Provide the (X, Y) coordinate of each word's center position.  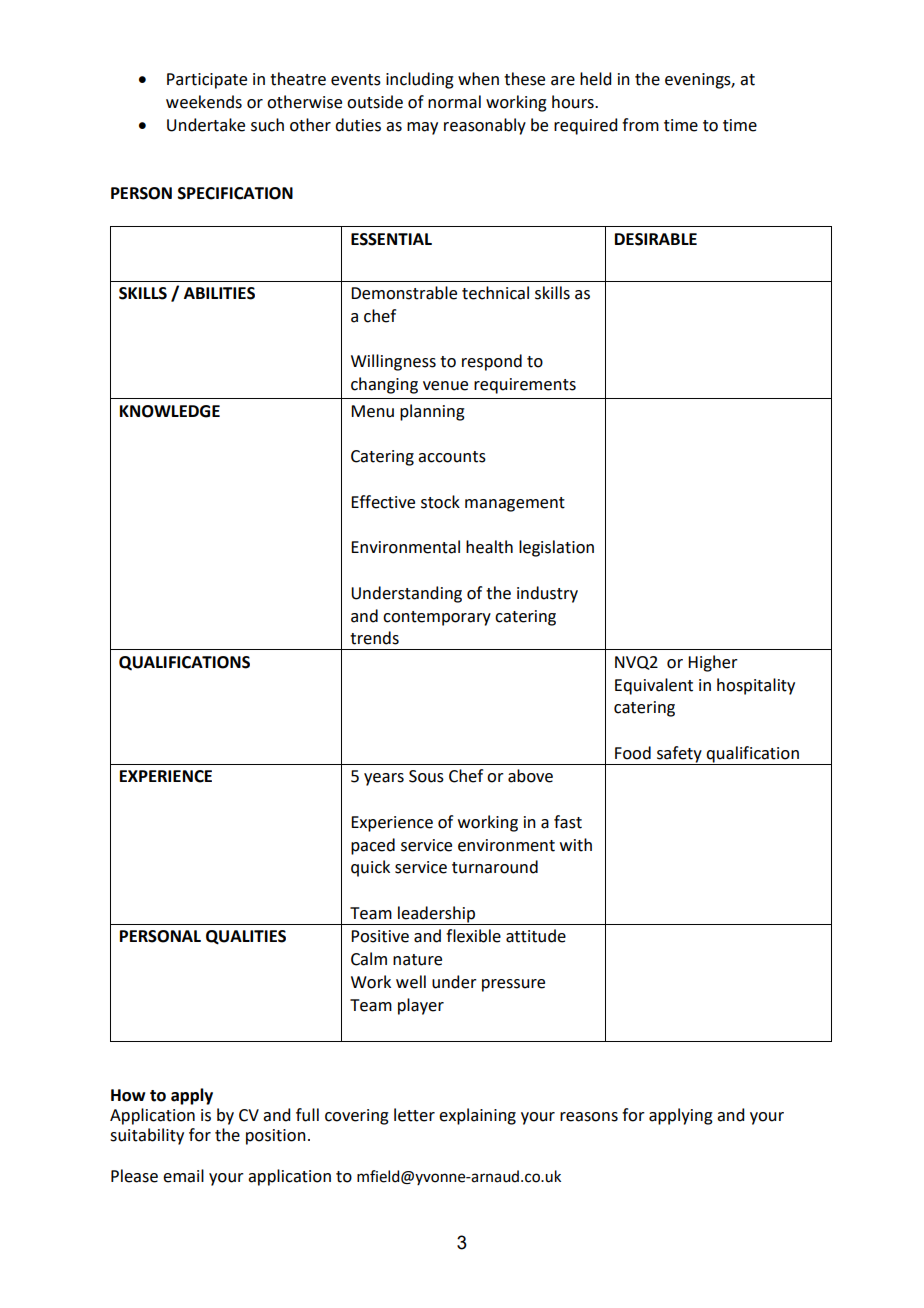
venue (445, 386)
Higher (713, 663)
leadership (437, 915)
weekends (204, 102)
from (640, 125)
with (576, 845)
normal (454, 102)
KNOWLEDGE (170, 411)
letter (414, 1115)
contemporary (437, 618)
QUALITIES (246, 937)
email (183, 1176)
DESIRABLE (656, 239)
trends (374, 638)
